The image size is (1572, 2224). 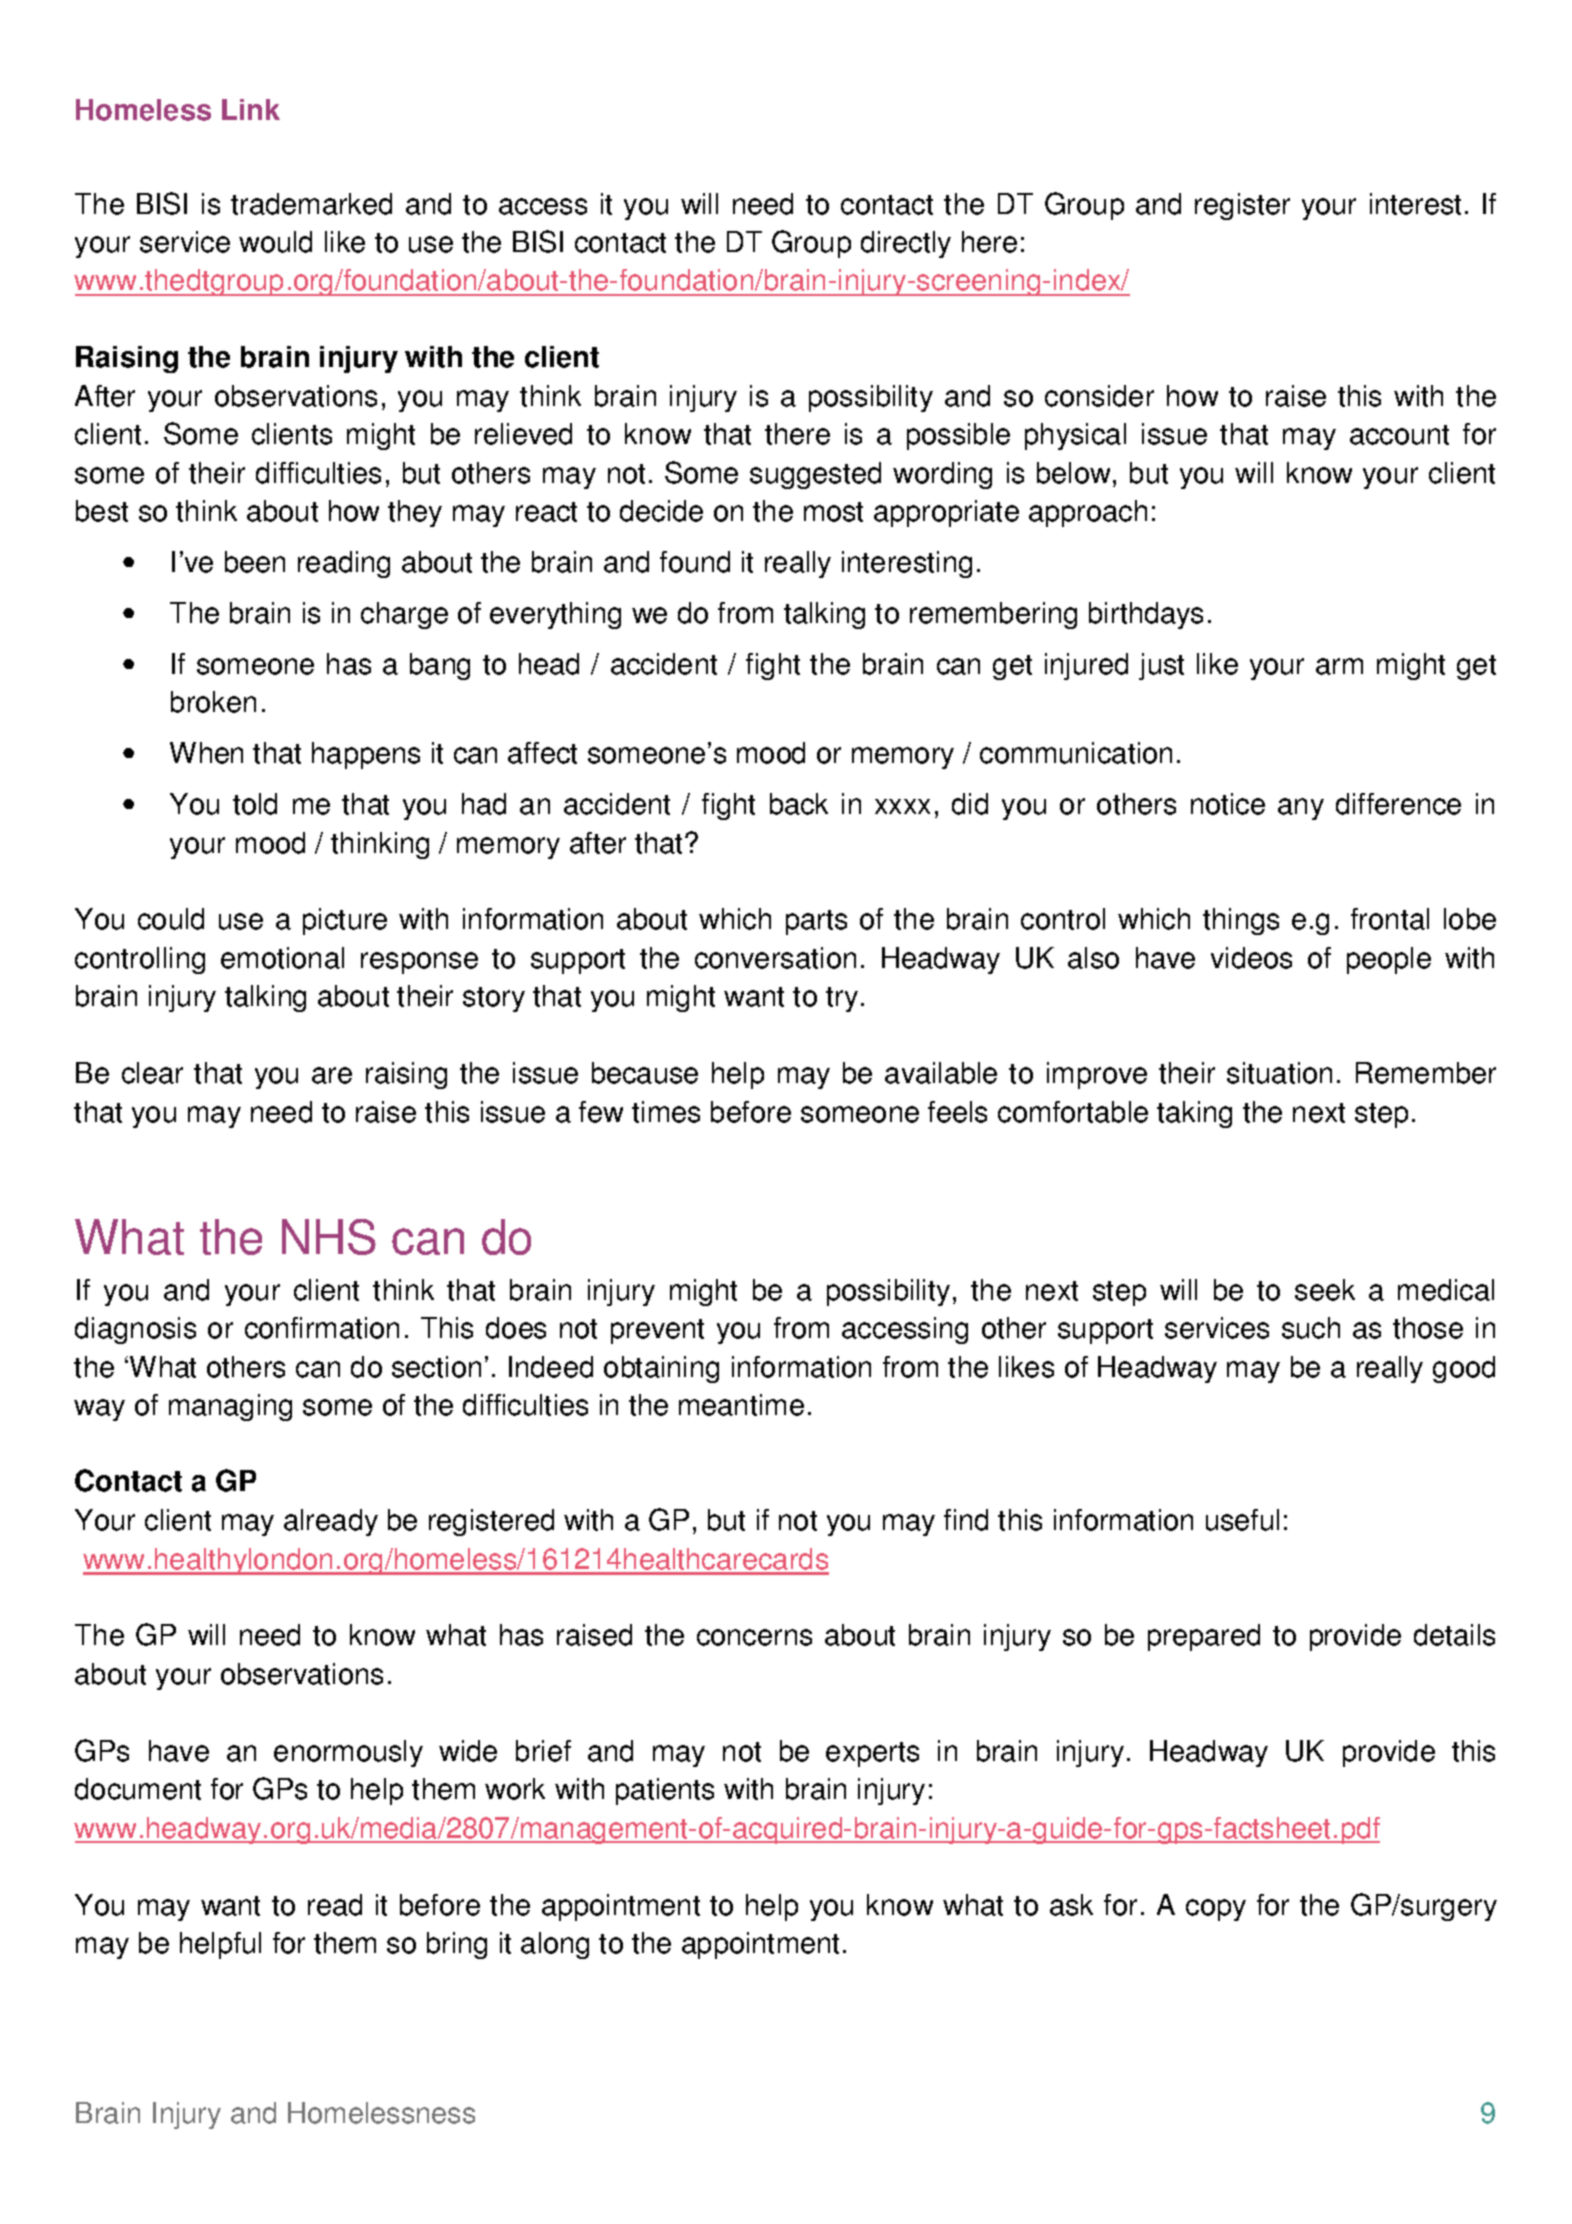 What do you see at coordinates (741, 1405) in the screenshot?
I see `meantime` at bounding box center [741, 1405].
